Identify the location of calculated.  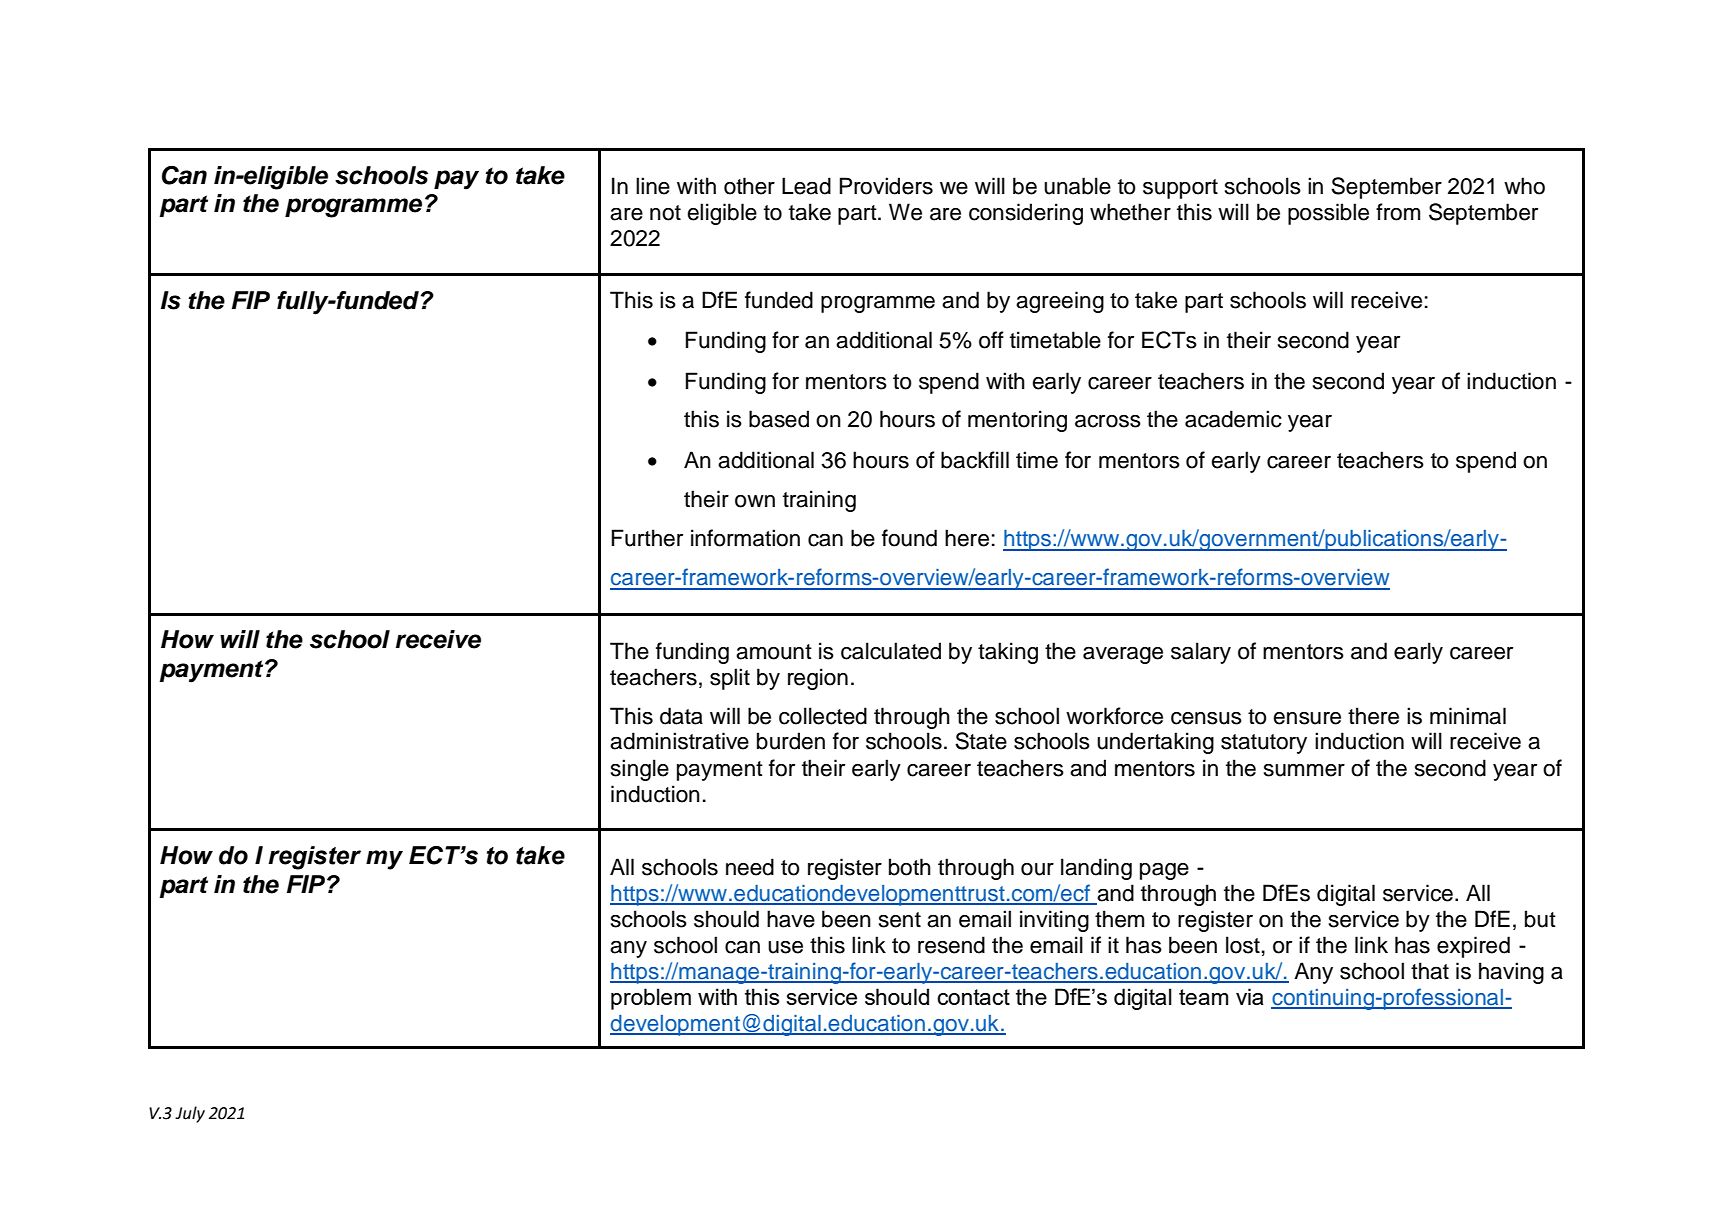
(891, 651).
